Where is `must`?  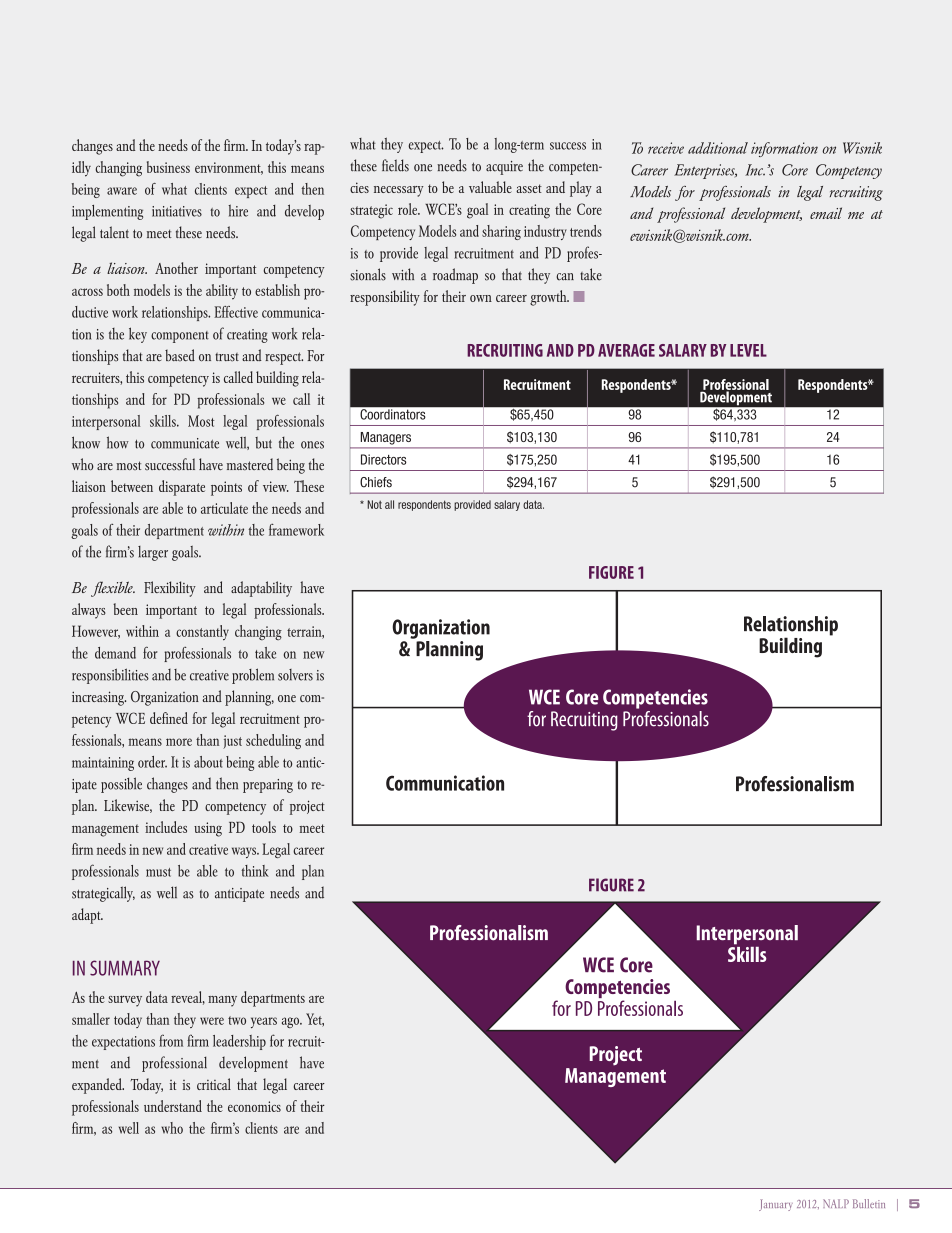 must is located at coordinates (158, 872).
